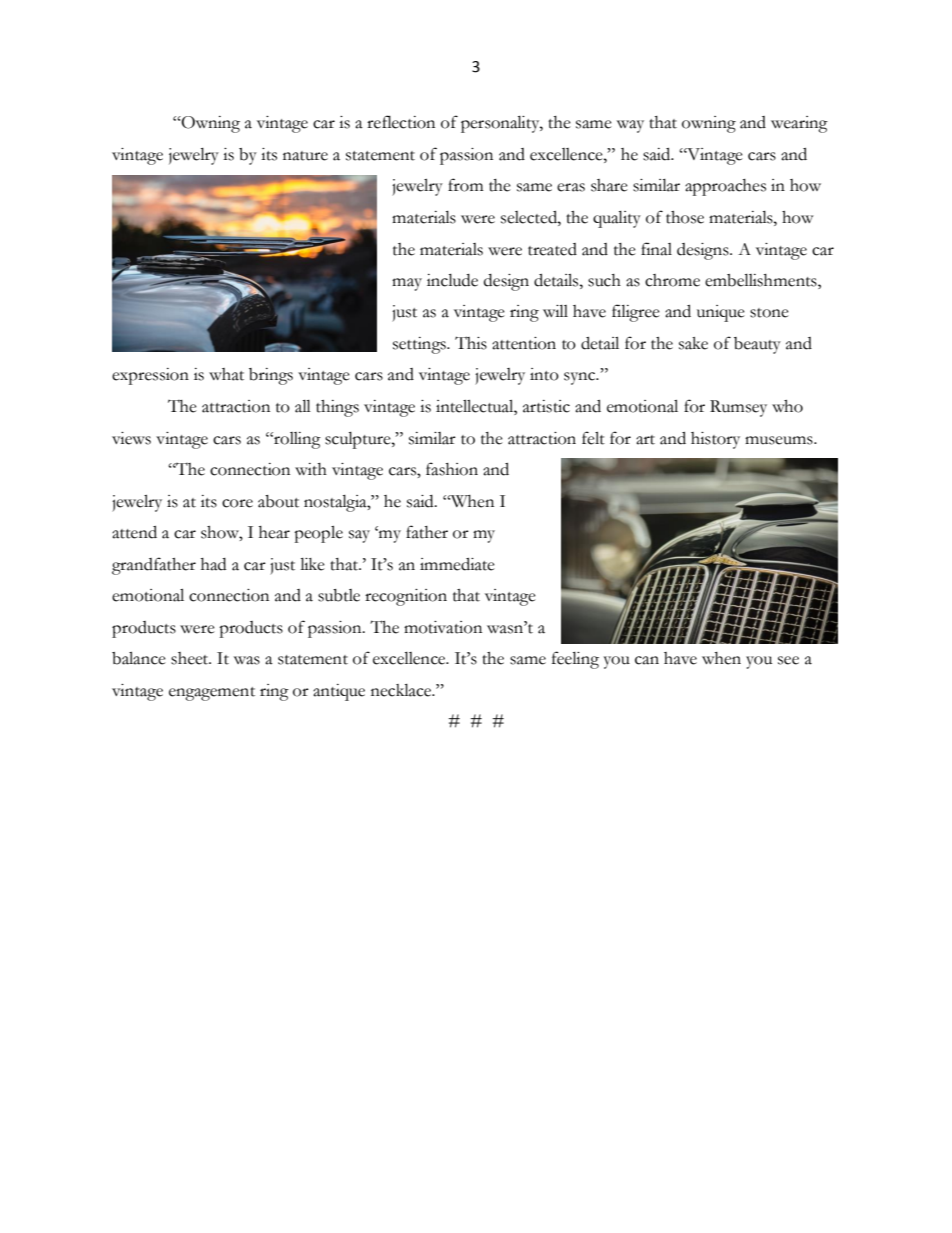 This screenshot has height=1233, width=952. What do you see at coordinates (401, 122) in the screenshot?
I see `reflection` at bounding box center [401, 122].
